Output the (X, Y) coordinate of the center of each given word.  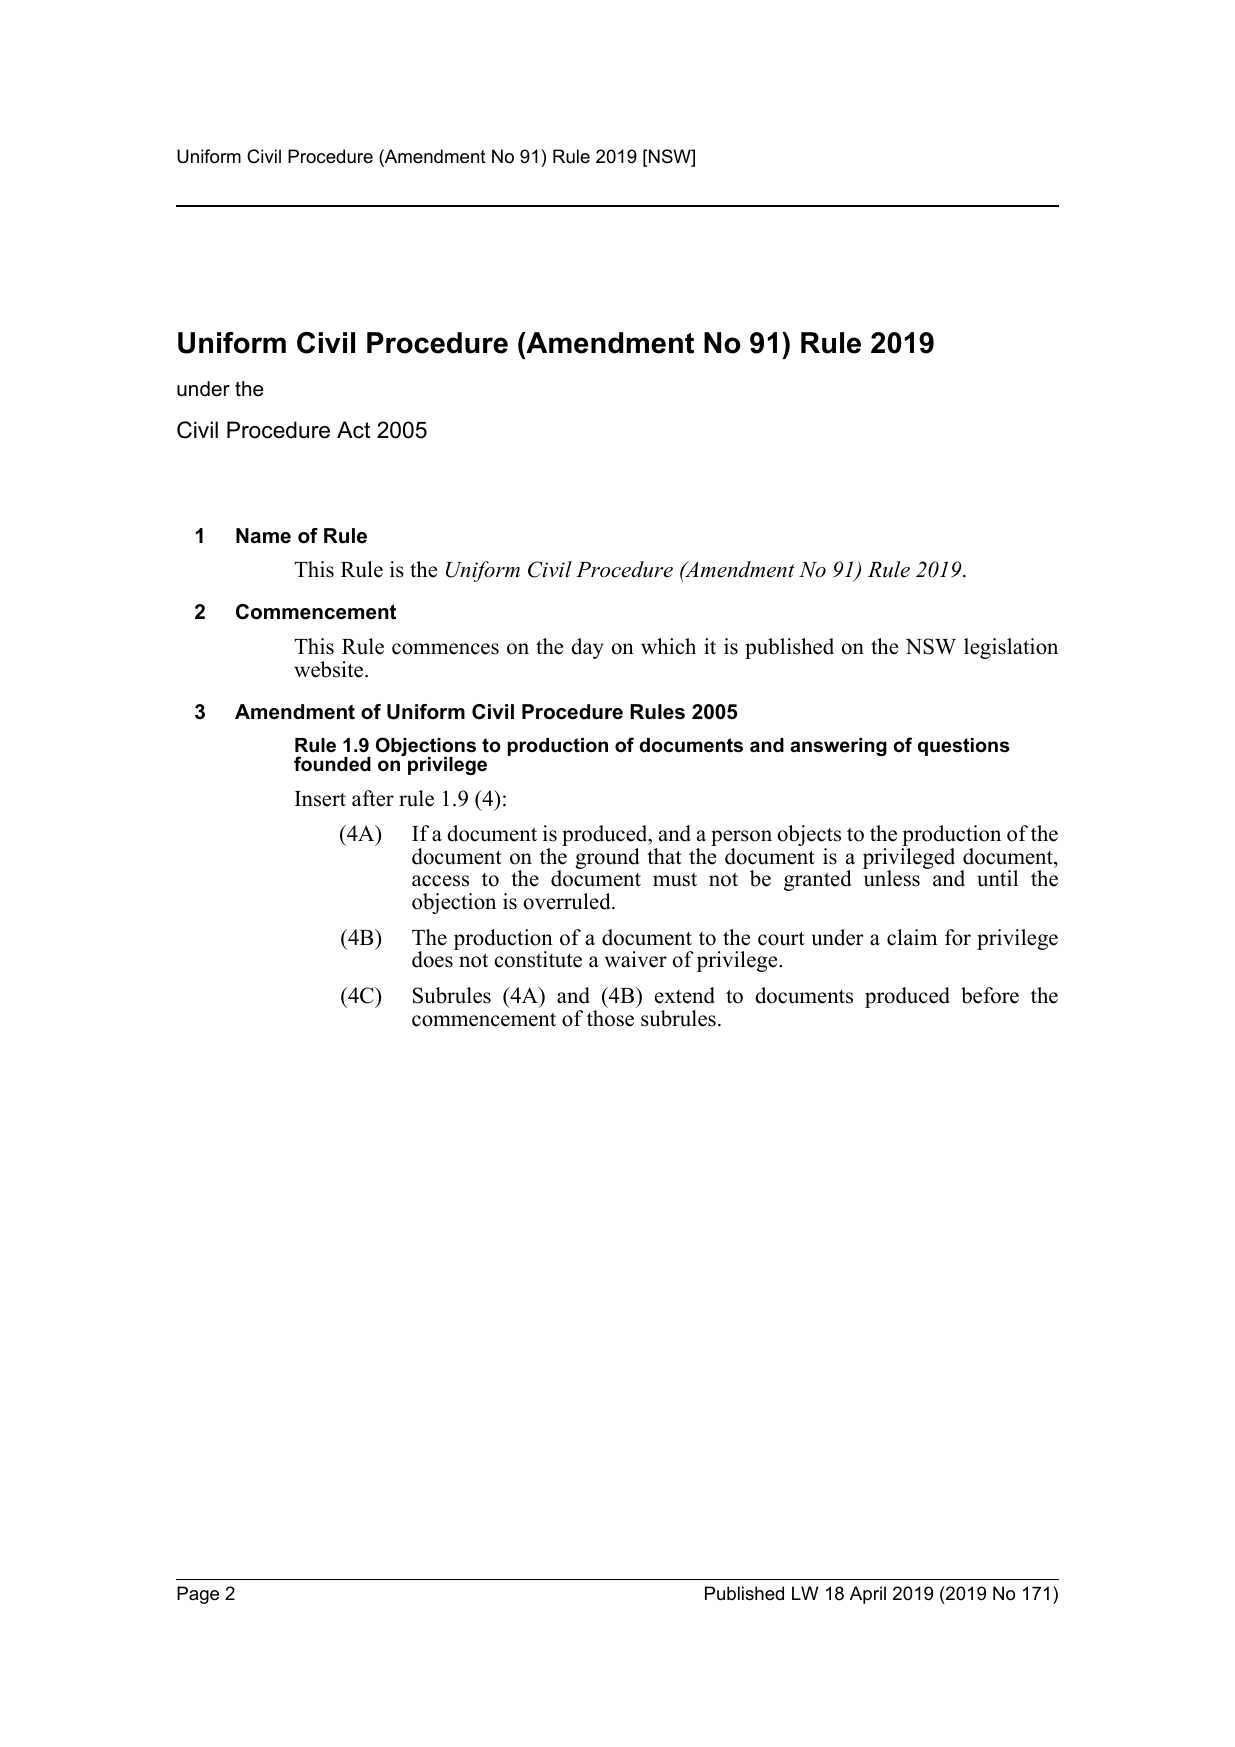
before (990, 995)
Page (198, 1595)
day (587, 648)
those (612, 1017)
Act (353, 430)
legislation (1011, 648)
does (433, 958)
